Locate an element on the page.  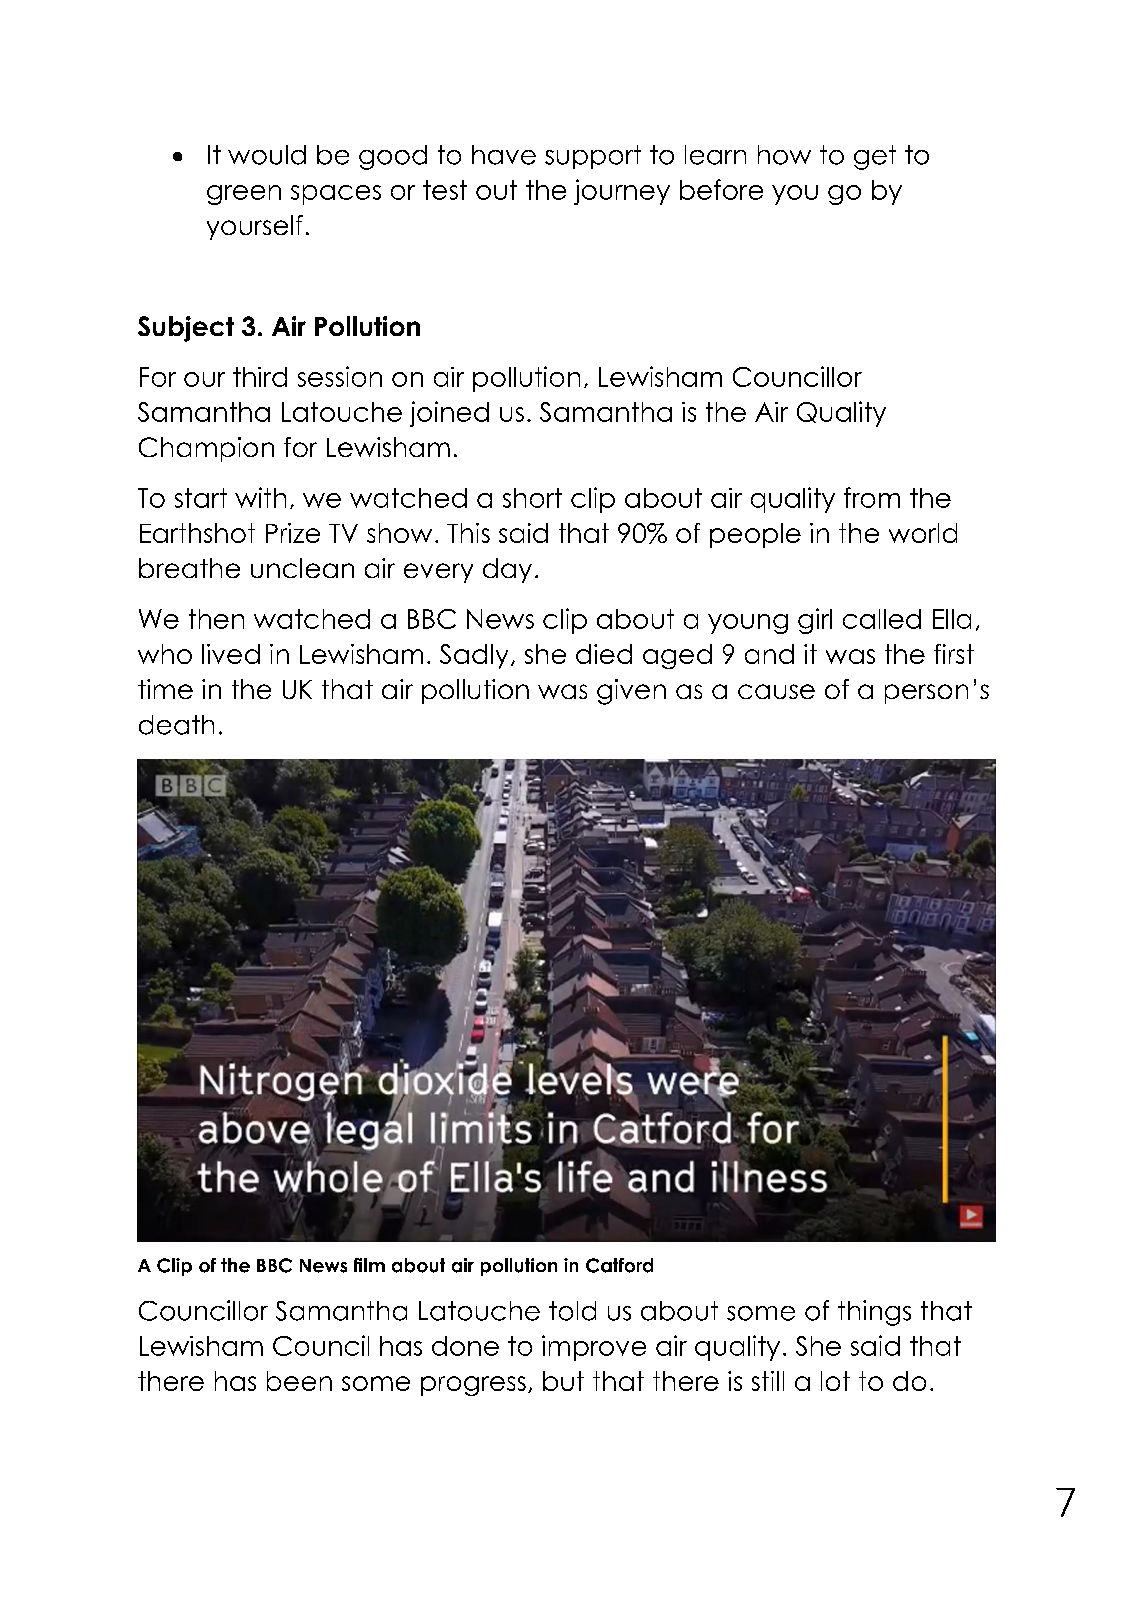
improve is located at coordinates (594, 1348).
